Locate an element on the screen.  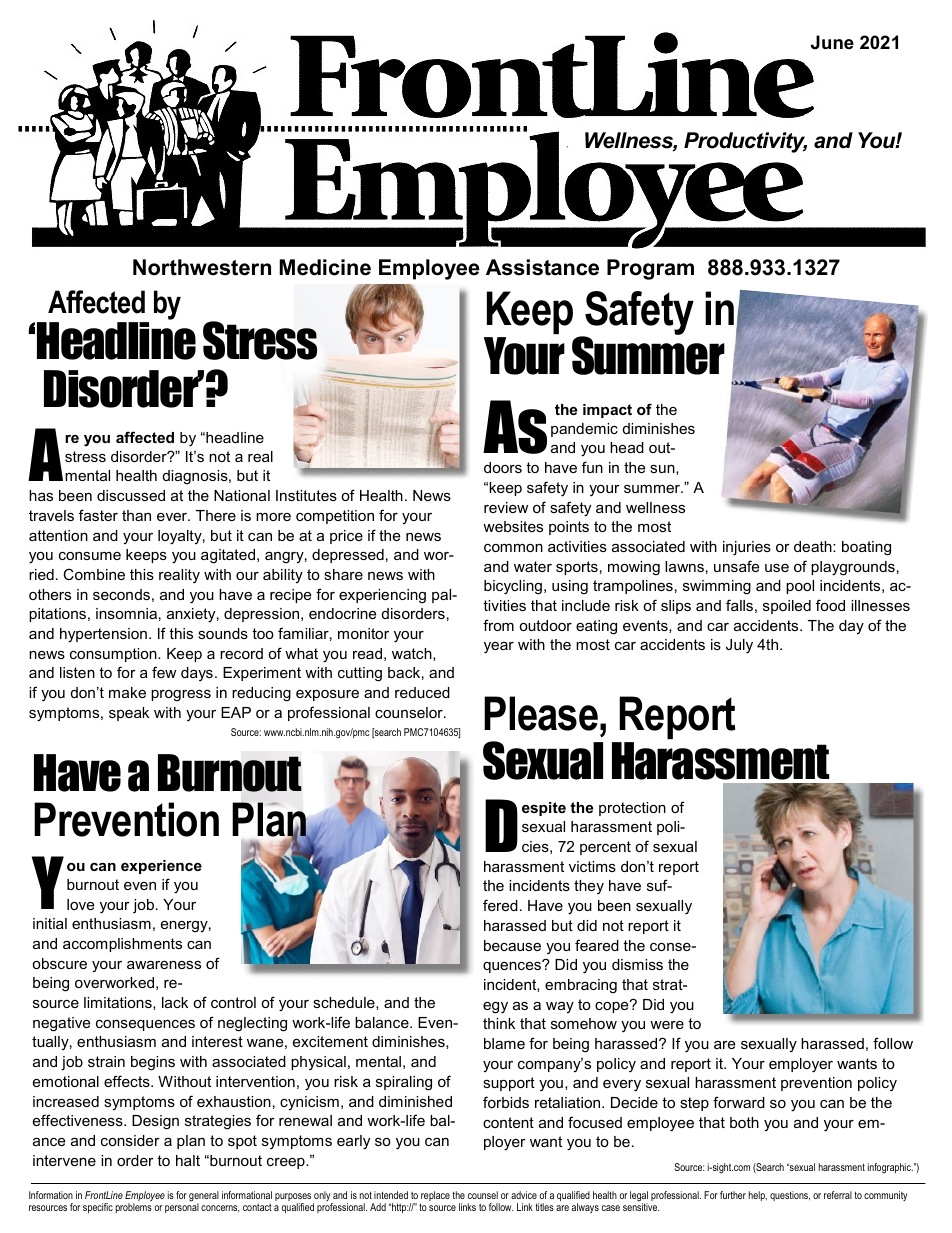
help is located at coordinates (758, 1196).
